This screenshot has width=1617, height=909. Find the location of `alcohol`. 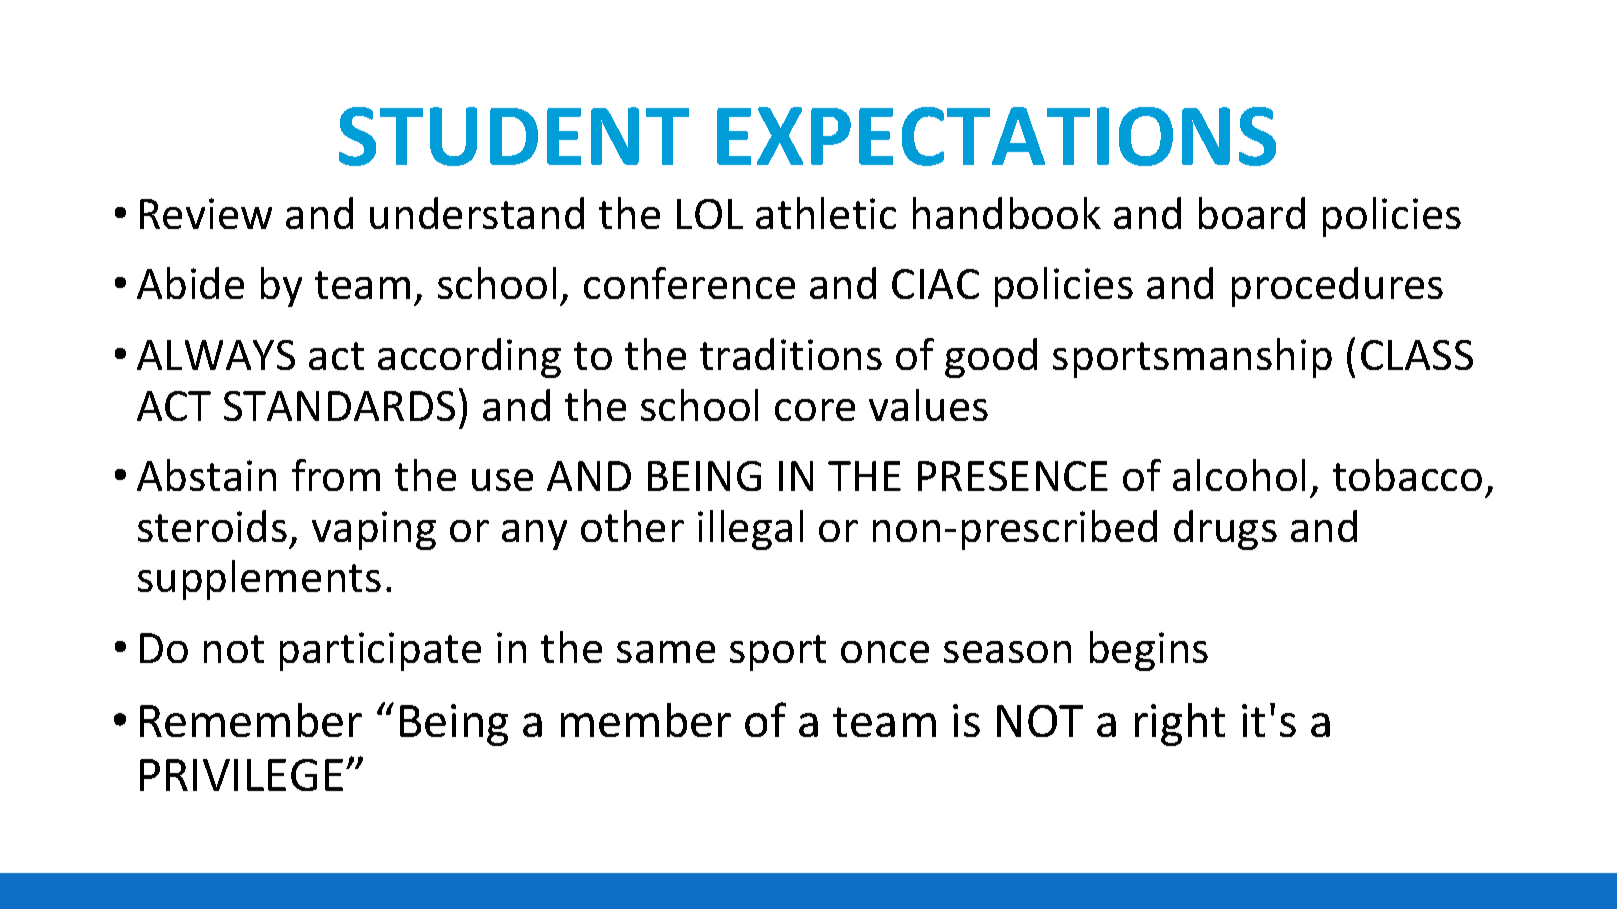

alcohol is located at coordinates (1239, 475).
